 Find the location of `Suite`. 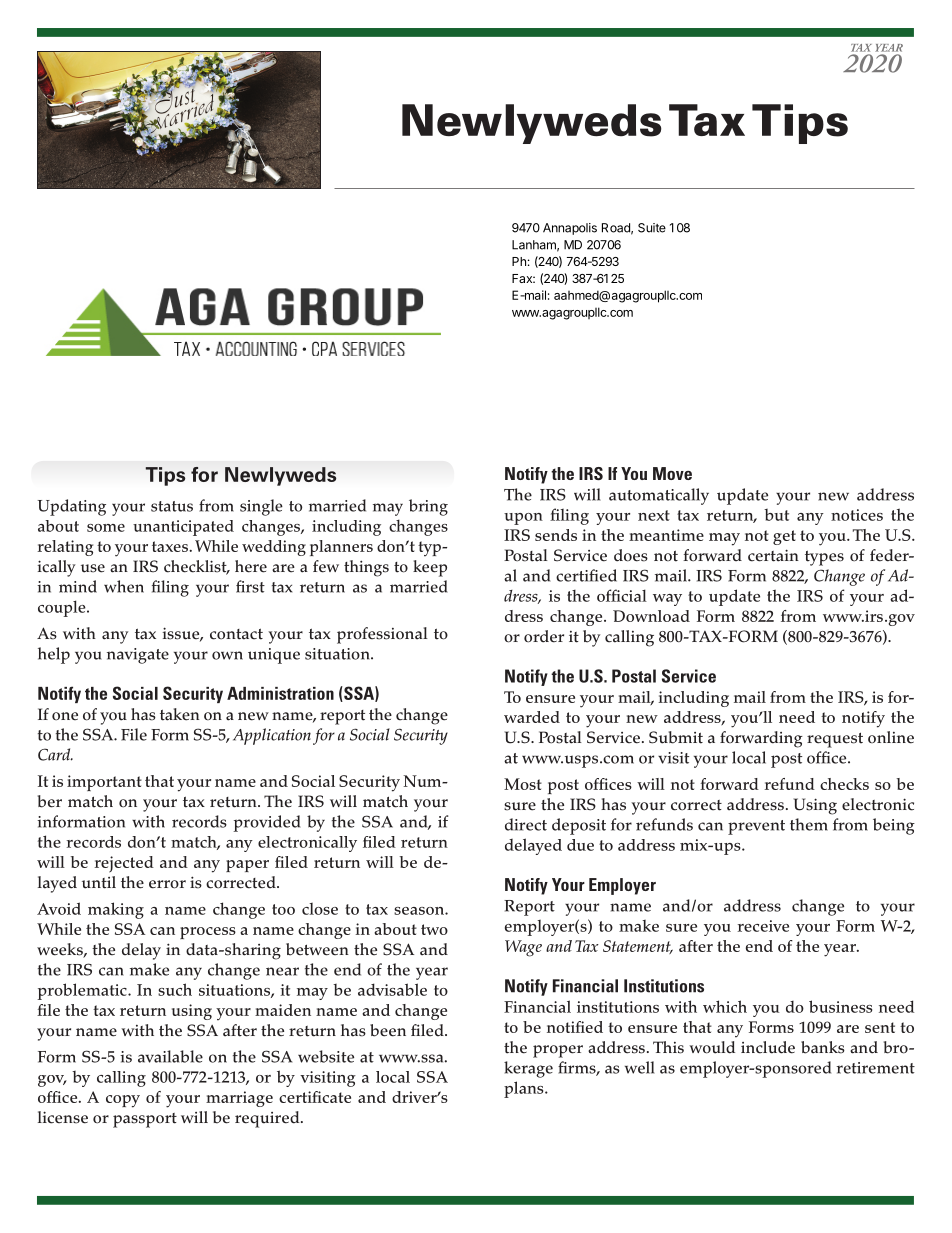

Suite is located at coordinates (652, 228).
